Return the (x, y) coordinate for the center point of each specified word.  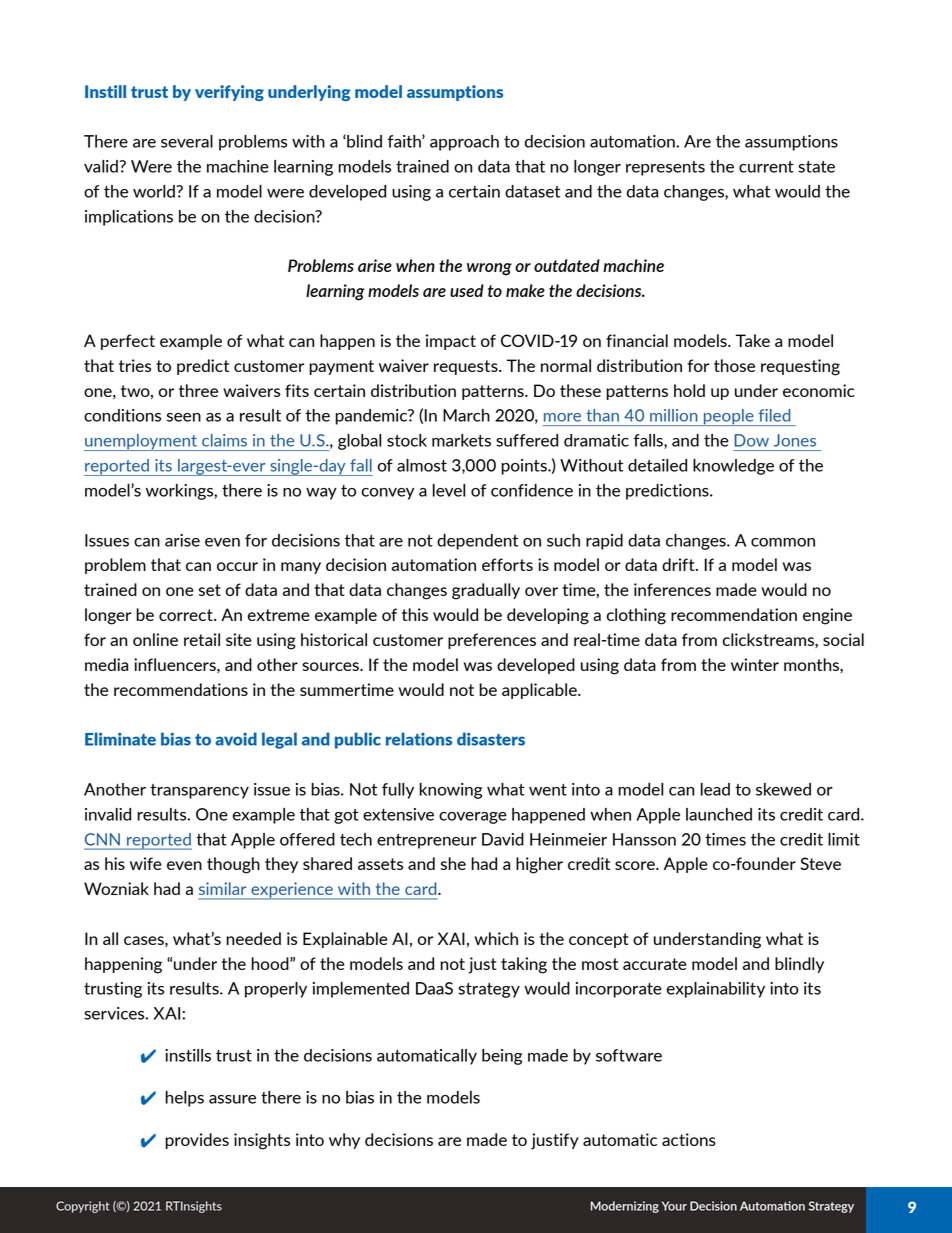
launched (719, 814)
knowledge (733, 467)
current (766, 167)
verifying (229, 93)
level (449, 490)
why (344, 1141)
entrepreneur (427, 841)
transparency (199, 791)
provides (197, 1141)
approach (464, 143)
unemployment (141, 442)
